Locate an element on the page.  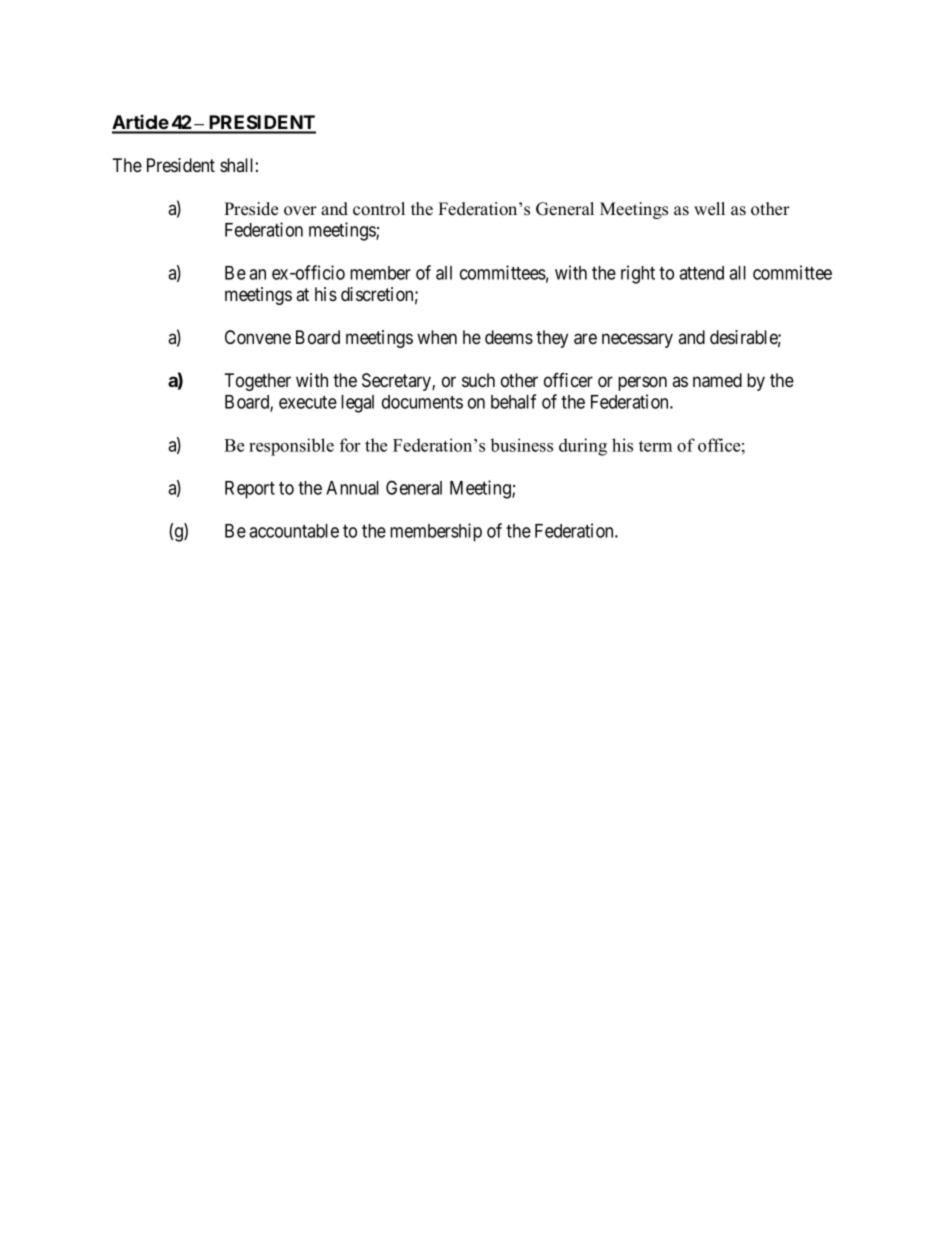
well is located at coordinates (709, 209).
